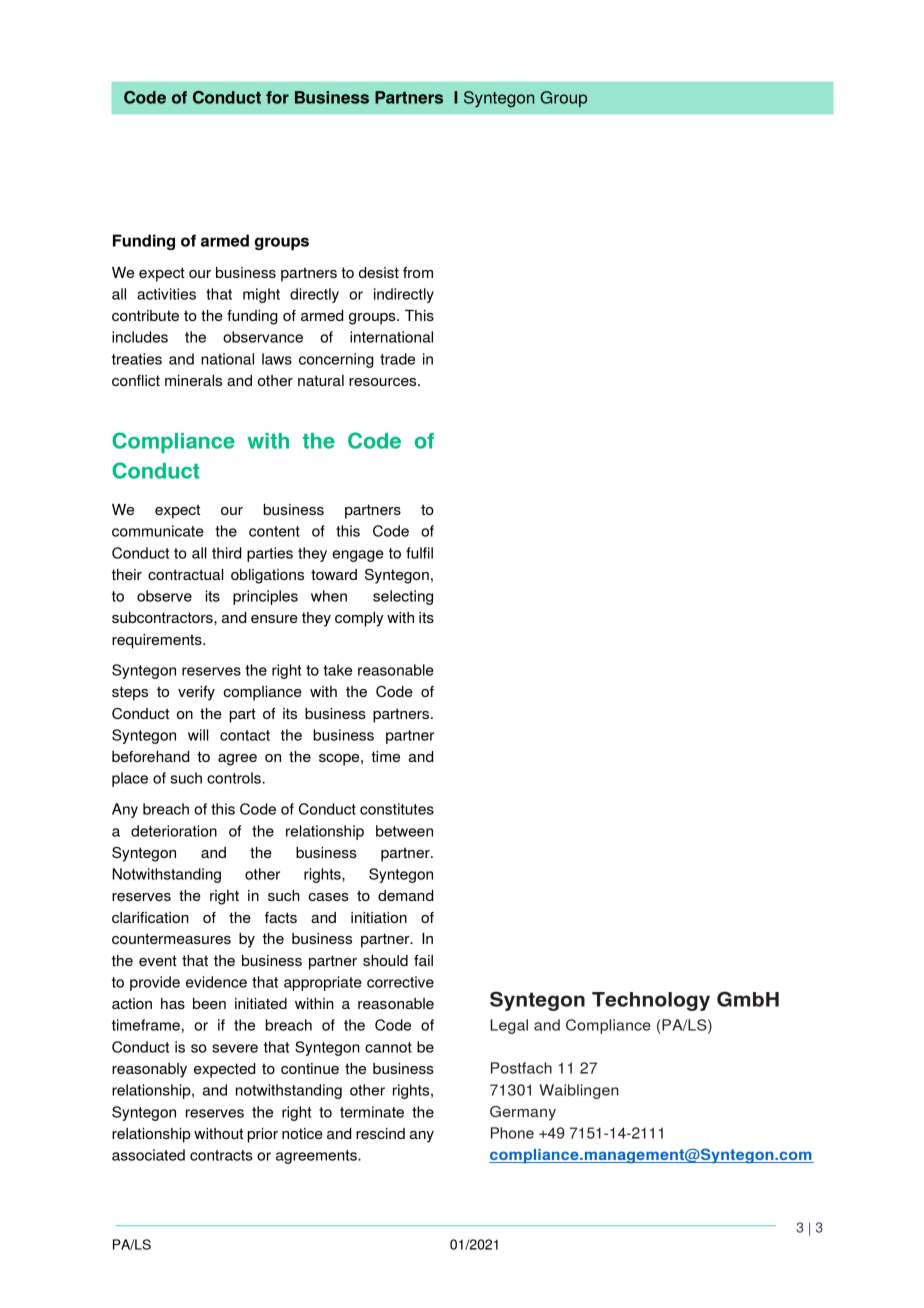 Image resolution: width=924 pixels, height=1308 pixels. I want to click on activities, so click(166, 294).
